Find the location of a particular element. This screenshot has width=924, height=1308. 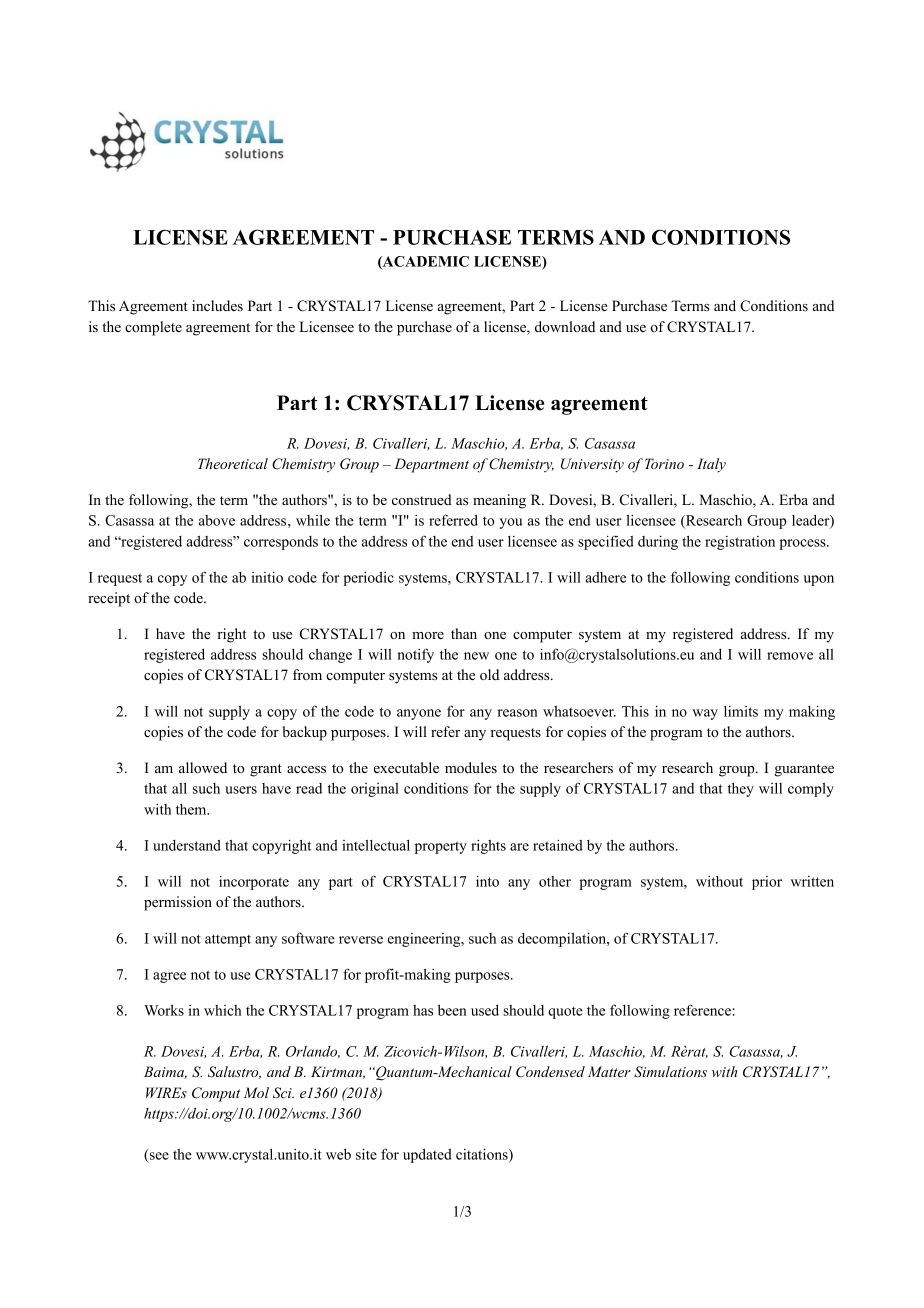

Italy is located at coordinates (711, 465).
